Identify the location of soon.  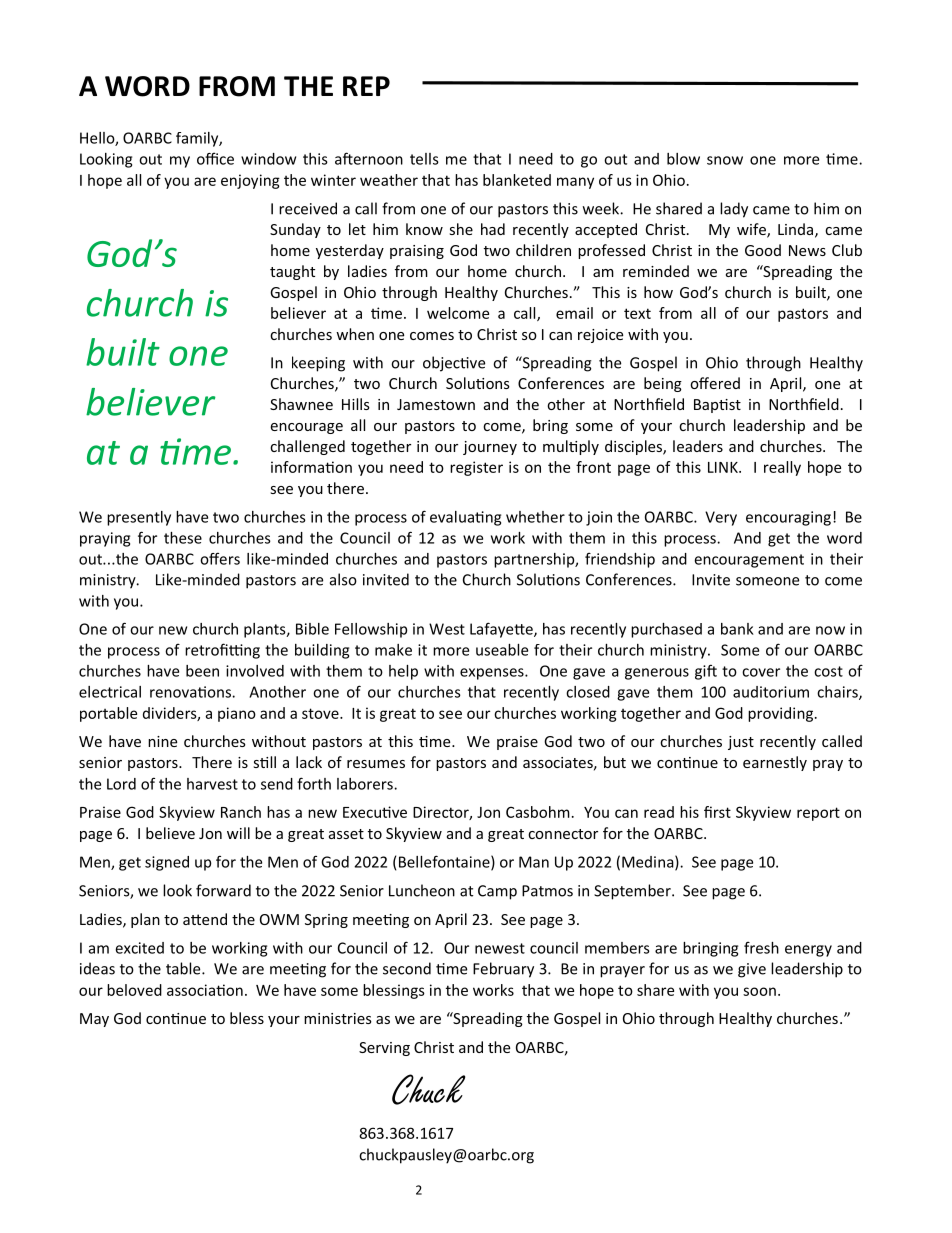
(759, 991).
